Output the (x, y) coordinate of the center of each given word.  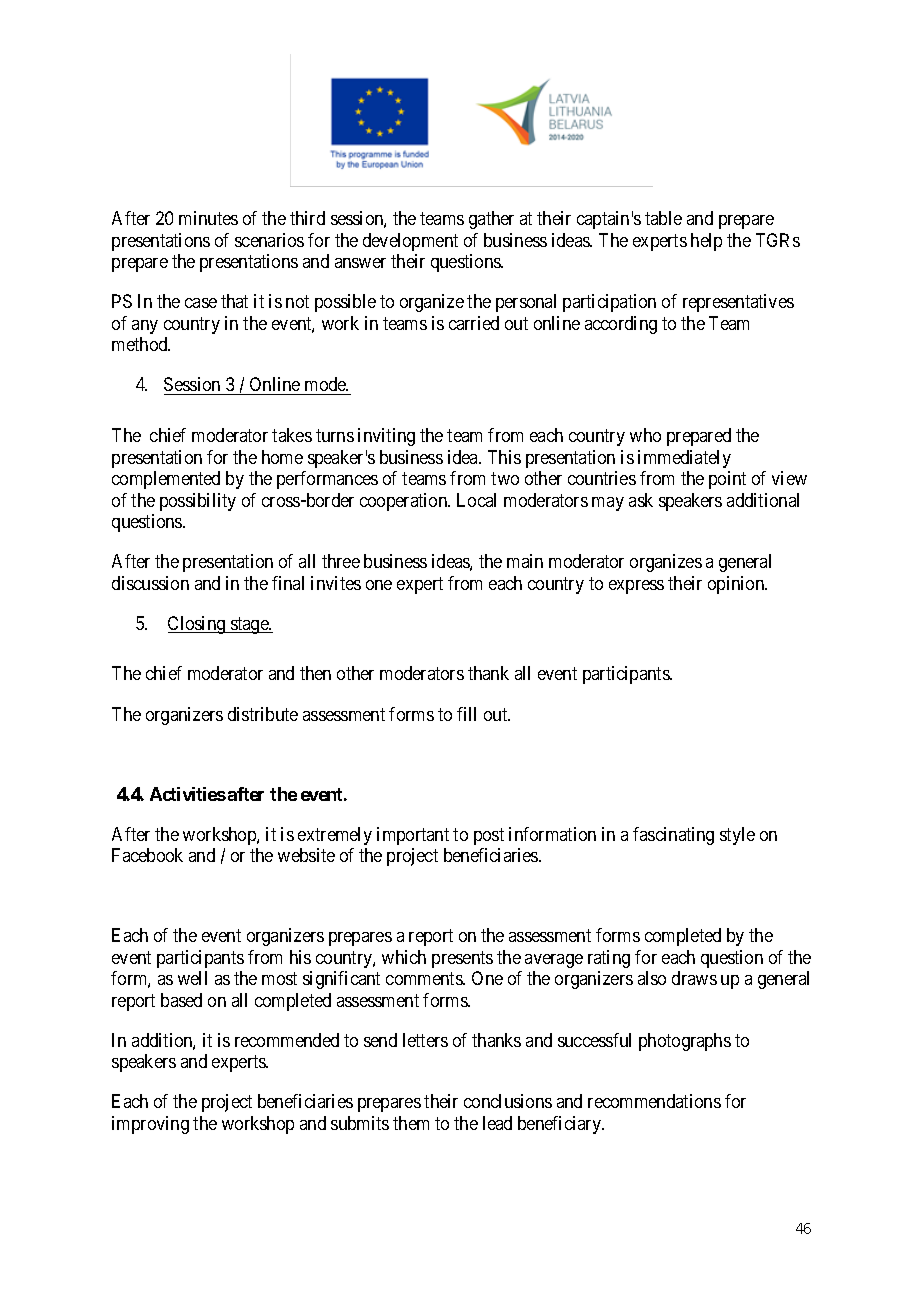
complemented (166, 480)
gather (491, 220)
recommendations (654, 1101)
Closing (198, 625)
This (504, 457)
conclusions (508, 1101)
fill (466, 714)
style (737, 836)
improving (150, 1125)
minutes (208, 218)
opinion (737, 585)
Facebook (147, 855)
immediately (684, 459)
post (489, 836)
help (706, 242)
